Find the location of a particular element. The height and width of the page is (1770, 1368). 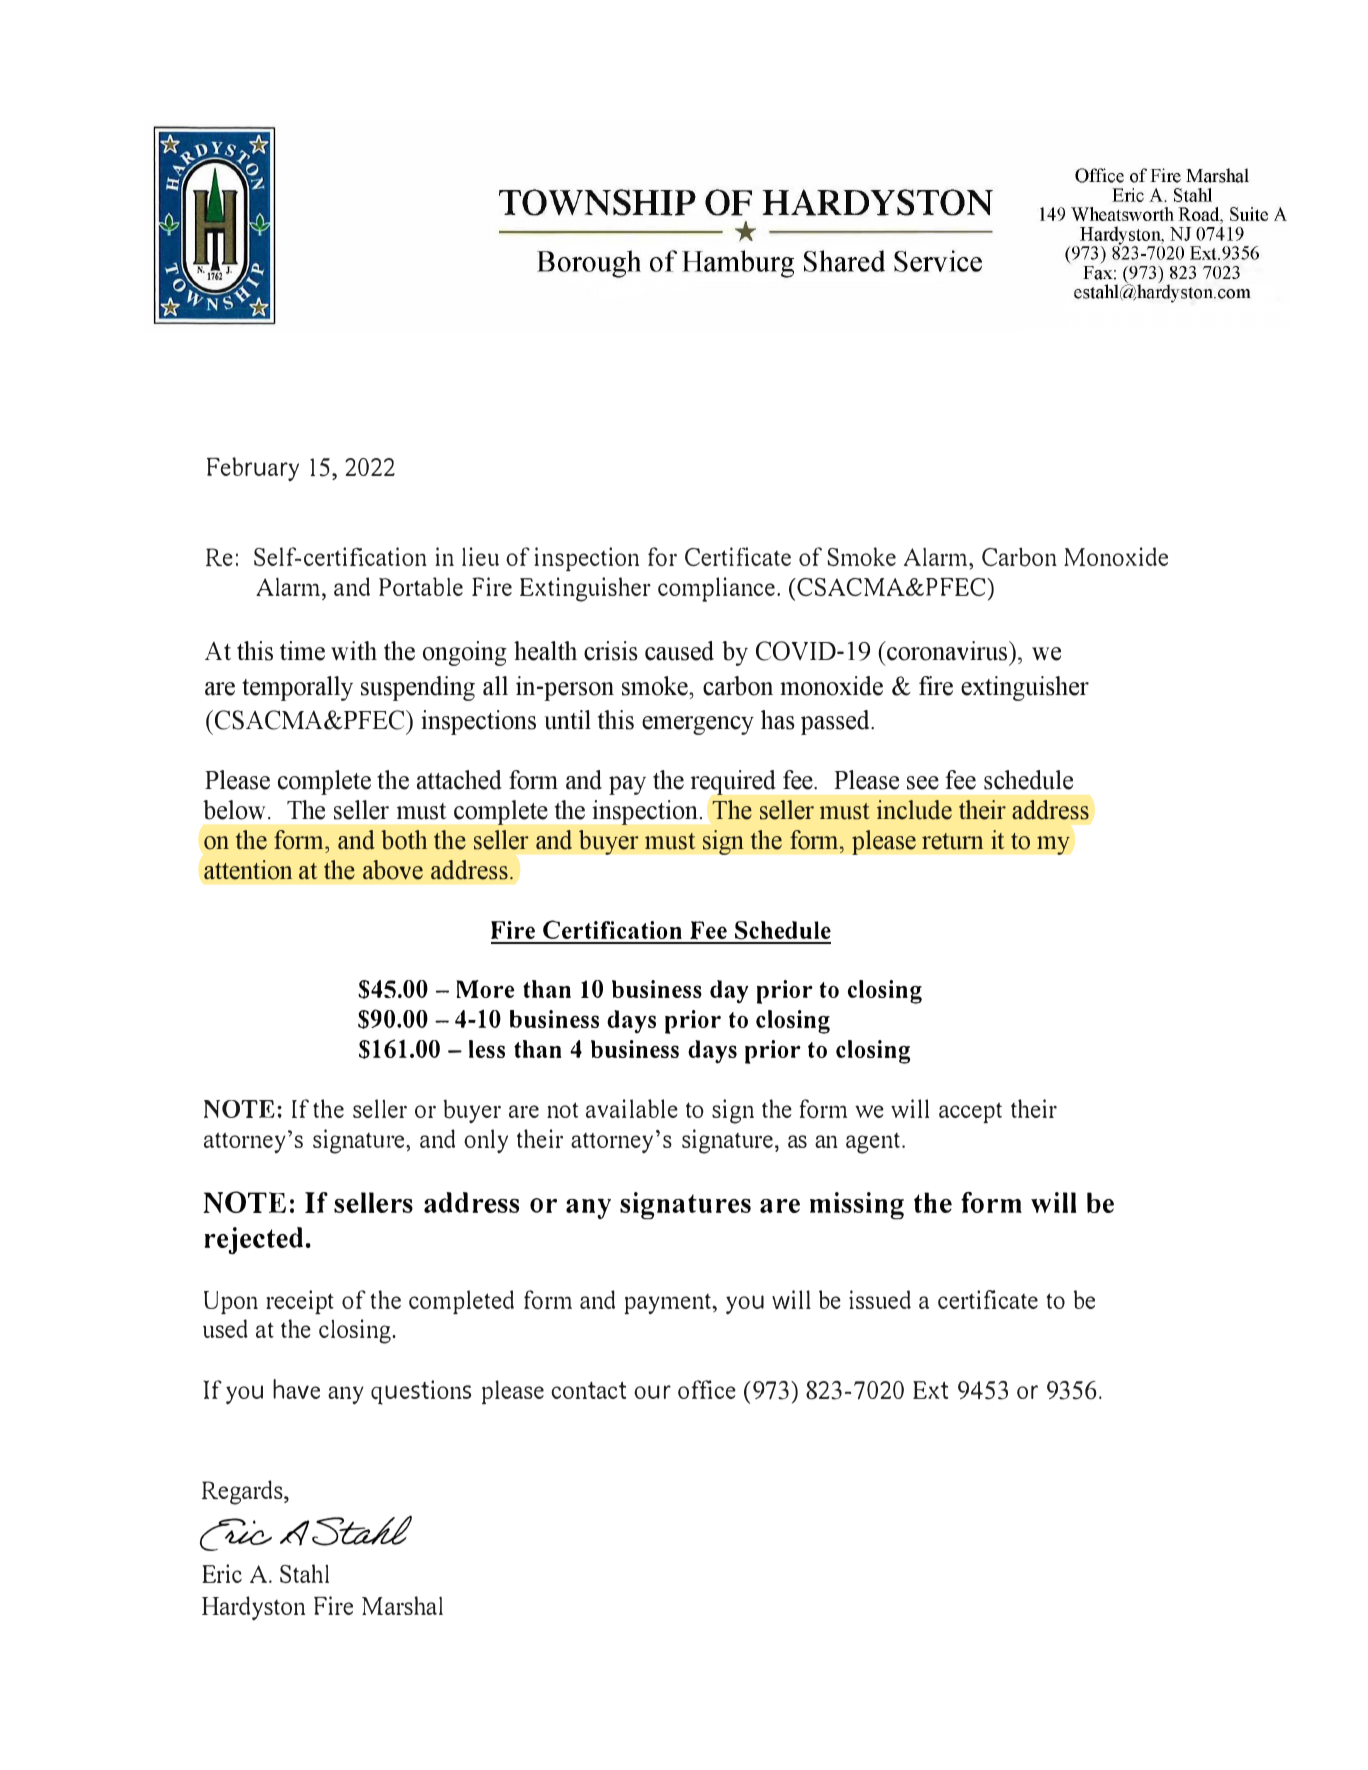

accept is located at coordinates (970, 1112).
